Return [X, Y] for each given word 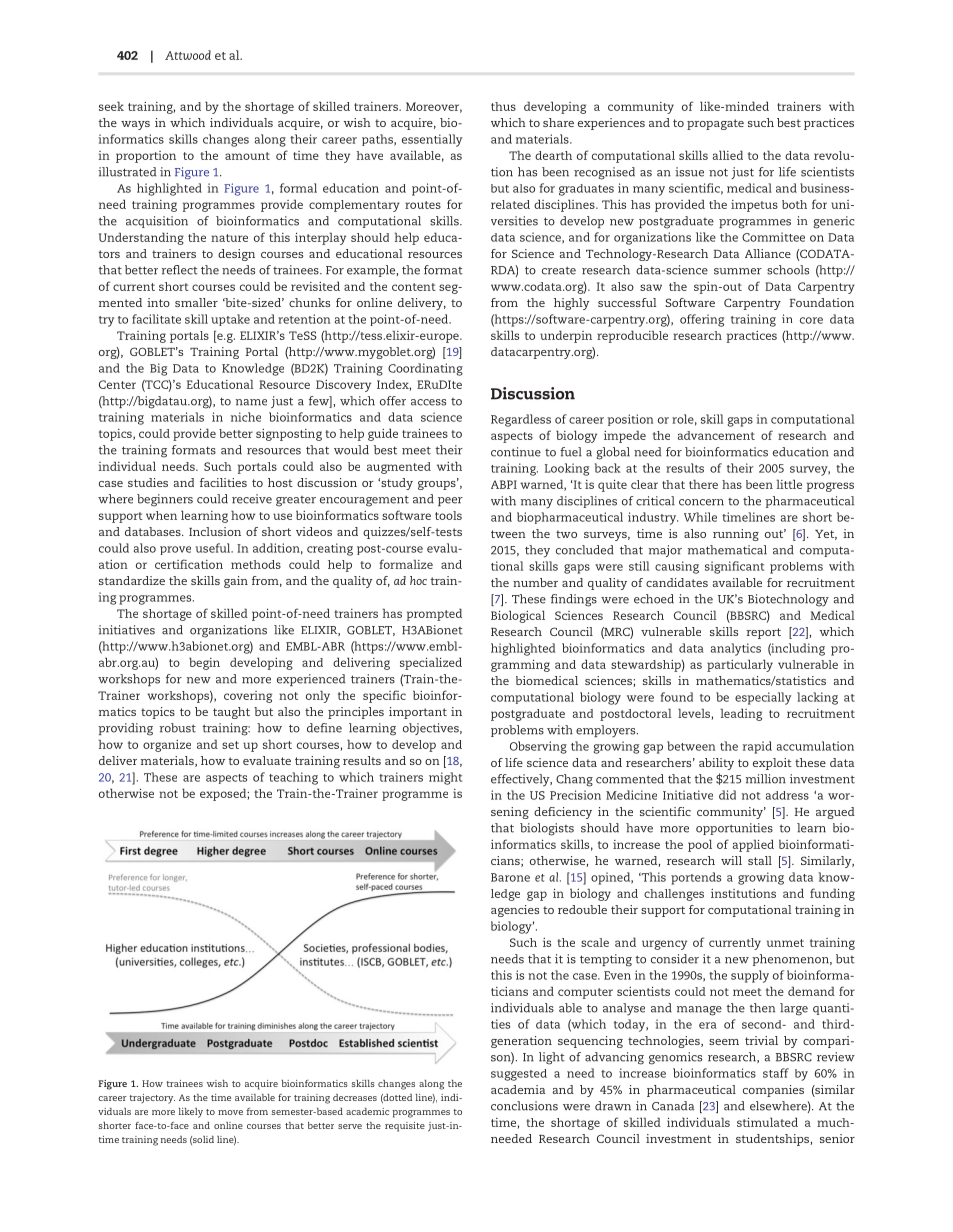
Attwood [188, 55]
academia [518, 1089]
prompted [434, 614]
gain [236, 582]
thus [503, 106]
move [230, 1112]
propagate [715, 124]
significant [734, 567]
